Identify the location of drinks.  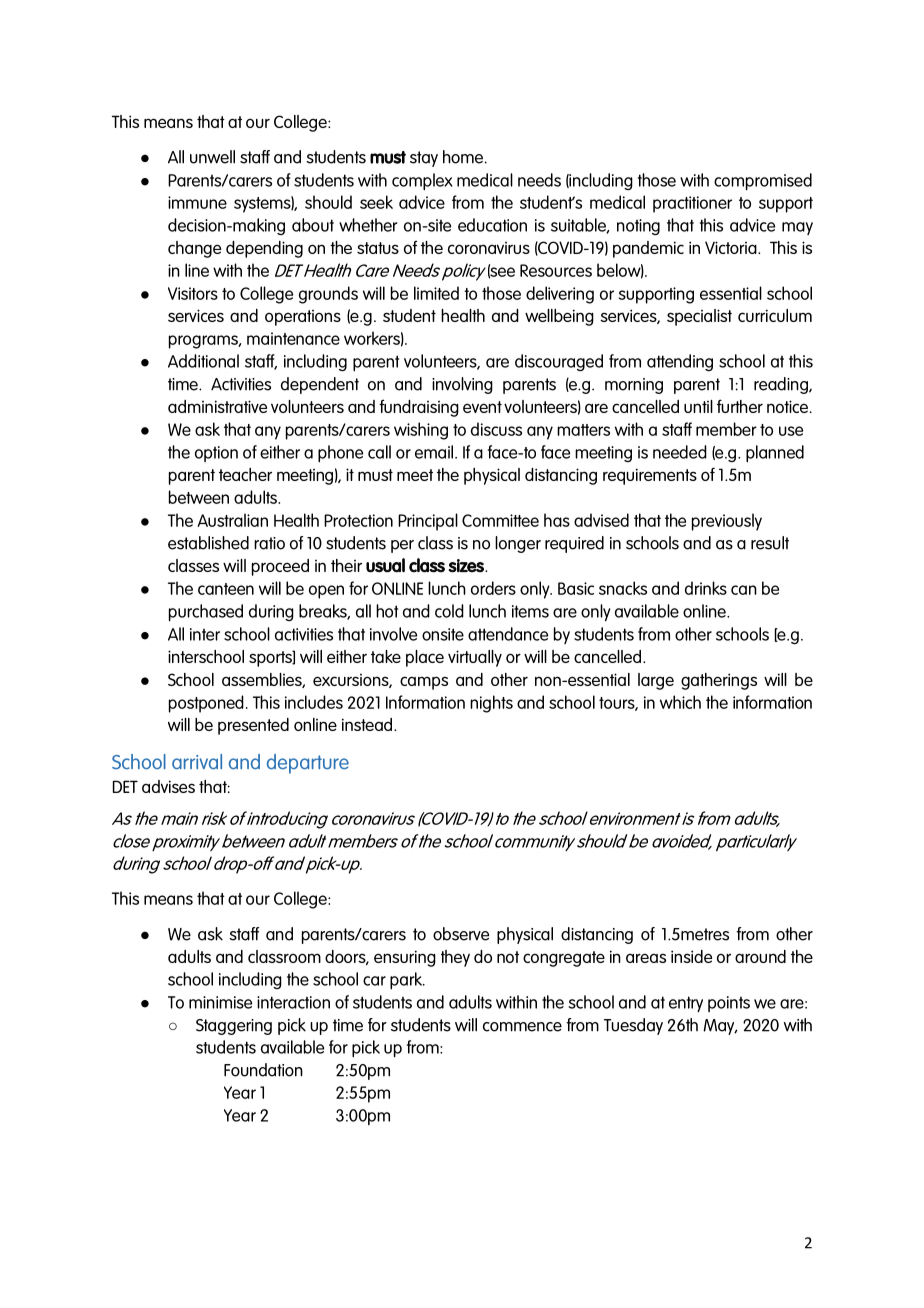
(706, 588).
